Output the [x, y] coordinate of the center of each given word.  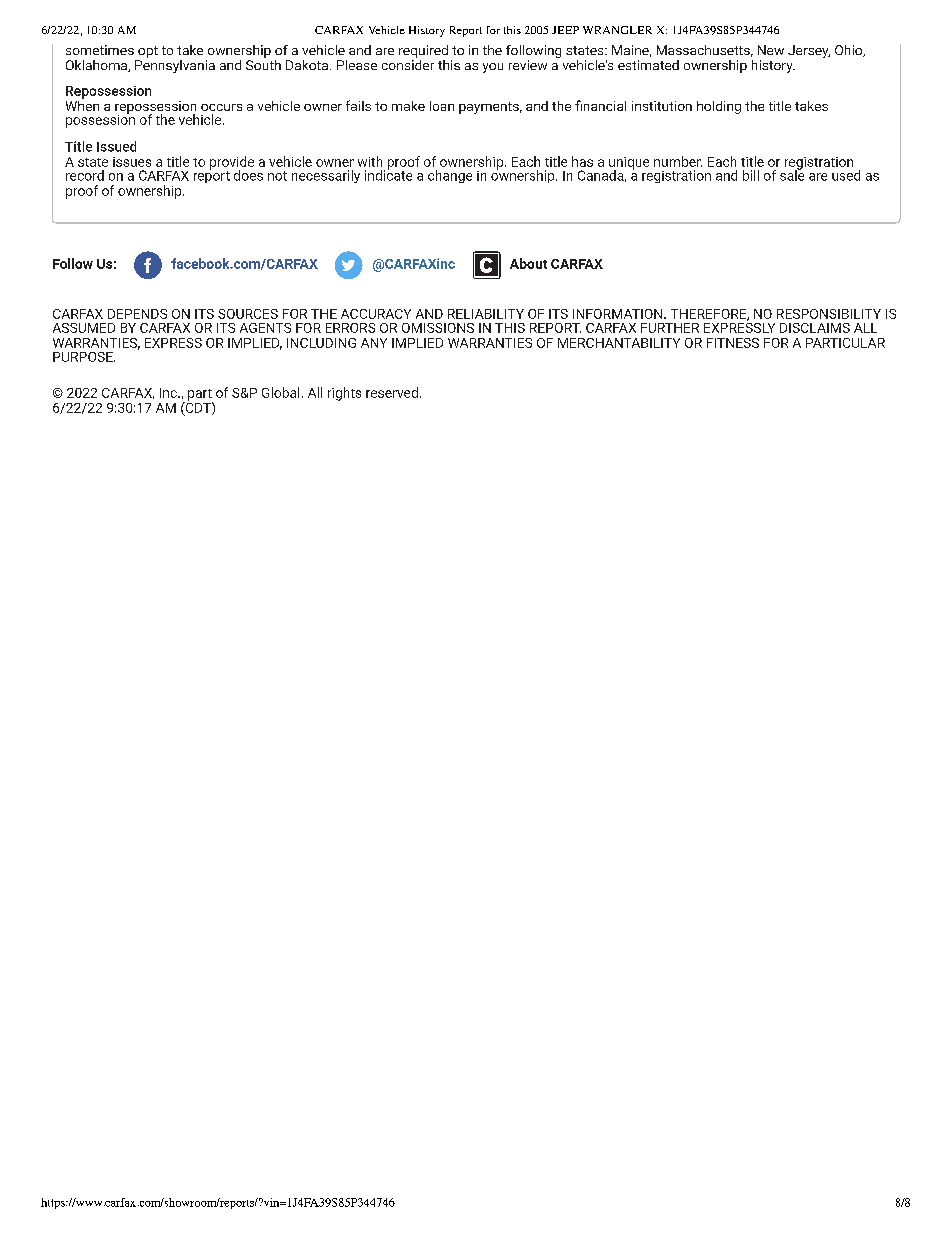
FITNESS [733, 343]
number [678, 161]
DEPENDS [137, 314]
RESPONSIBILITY [829, 314]
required [423, 51]
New [771, 50]
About [528, 263]
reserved [392, 392]
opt [148, 52]
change [450, 176]
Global [280, 392]
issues [132, 162]
